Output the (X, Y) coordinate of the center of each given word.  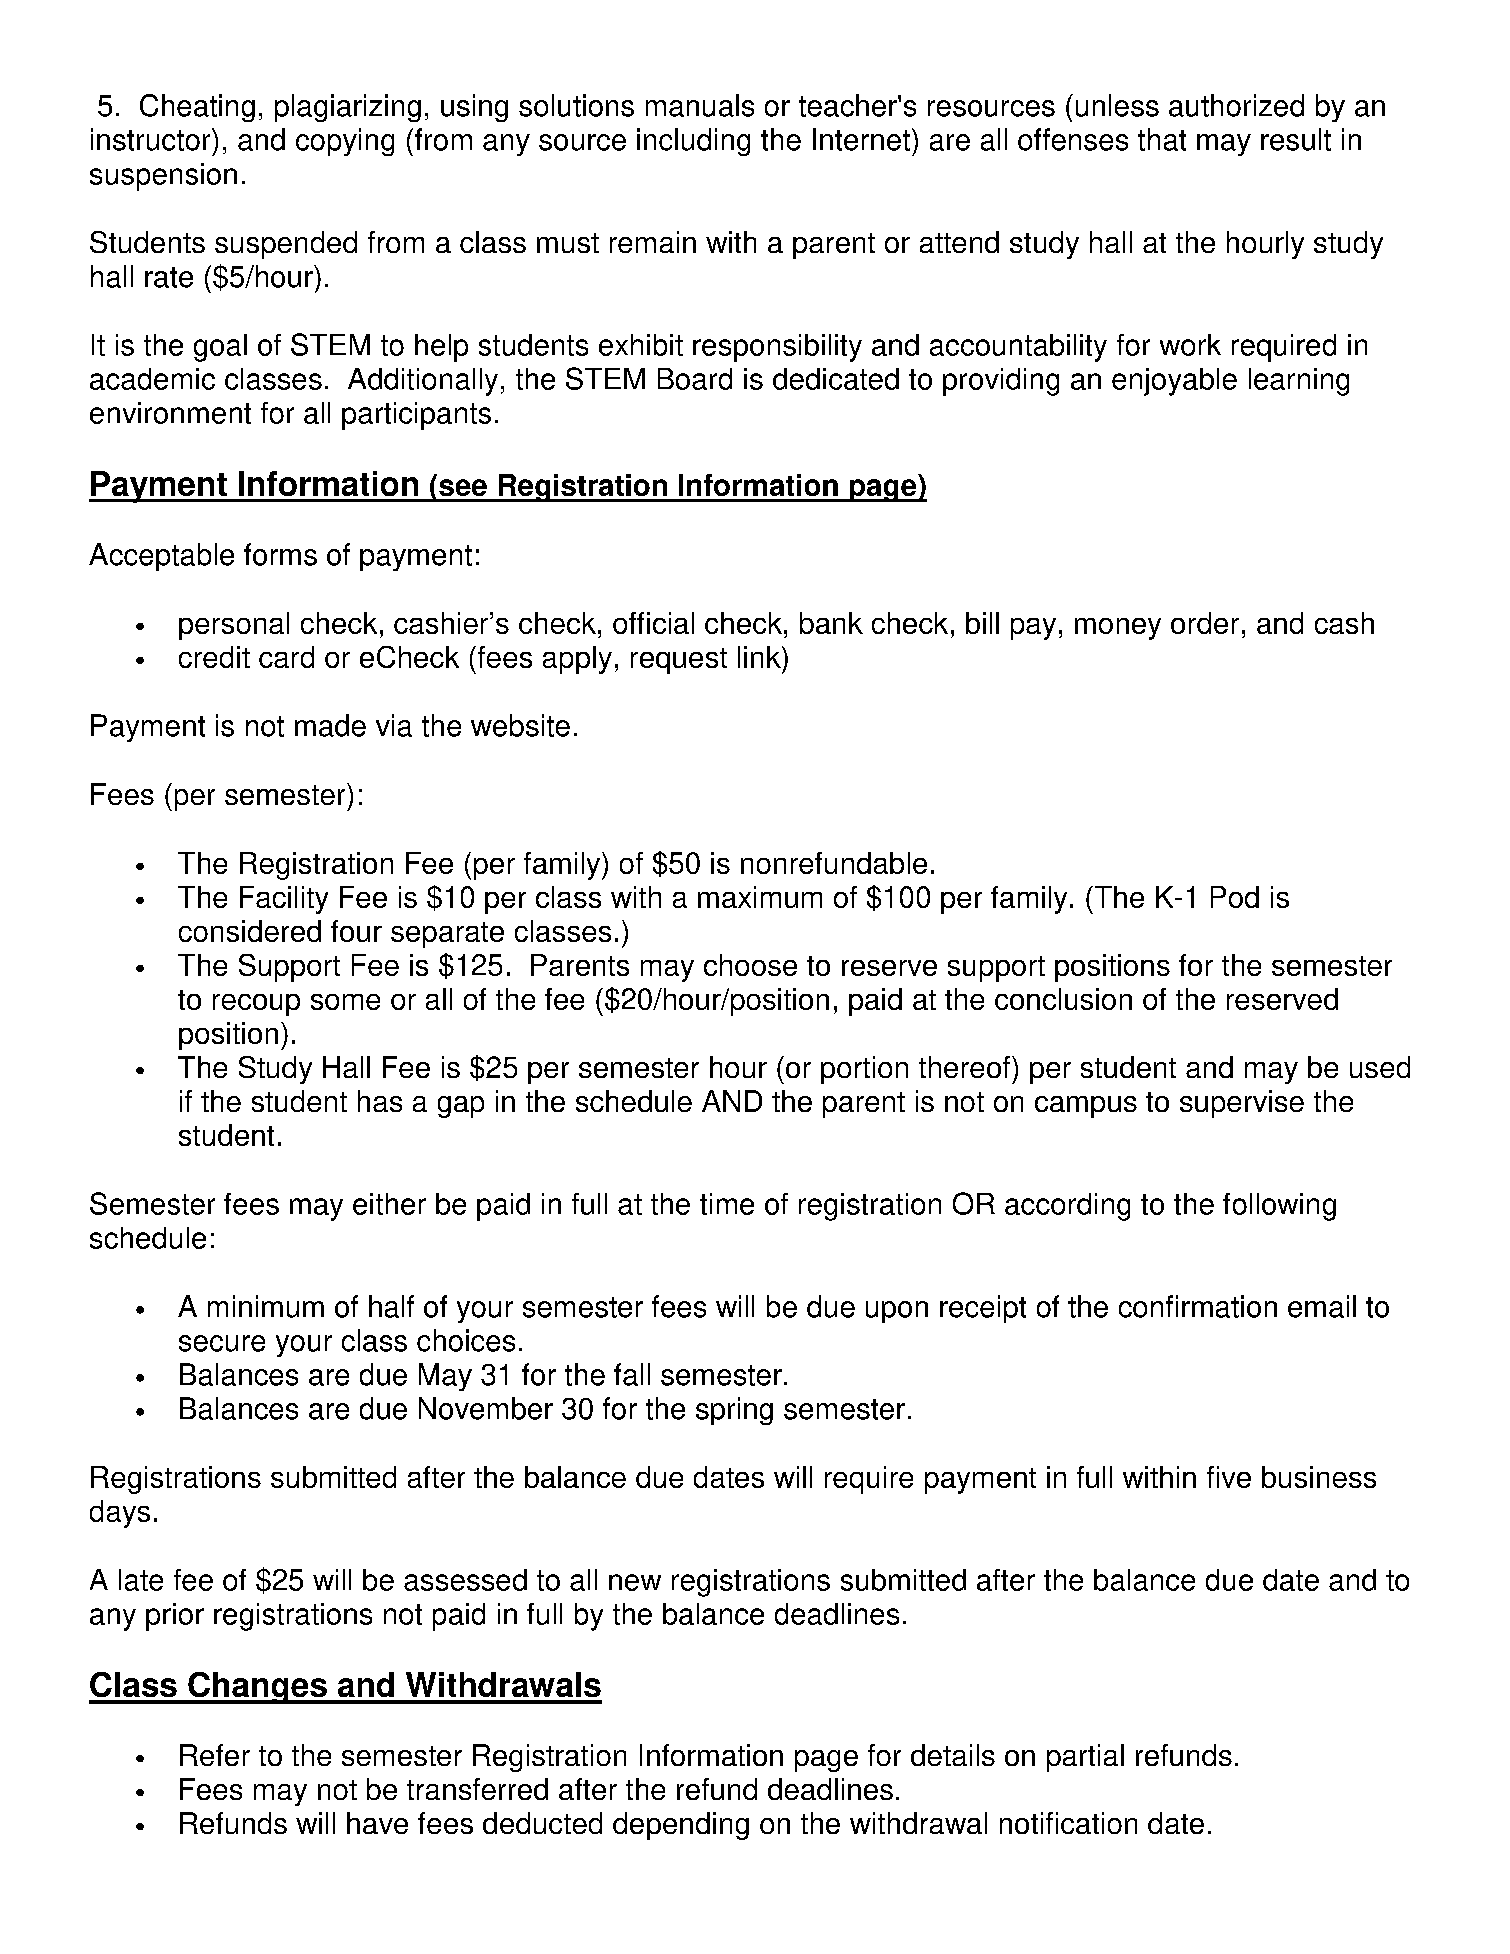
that (1162, 139)
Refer (215, 1755)
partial (1085, 1758)
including (693, 142)
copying (345, 142)
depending (681, 1826)
